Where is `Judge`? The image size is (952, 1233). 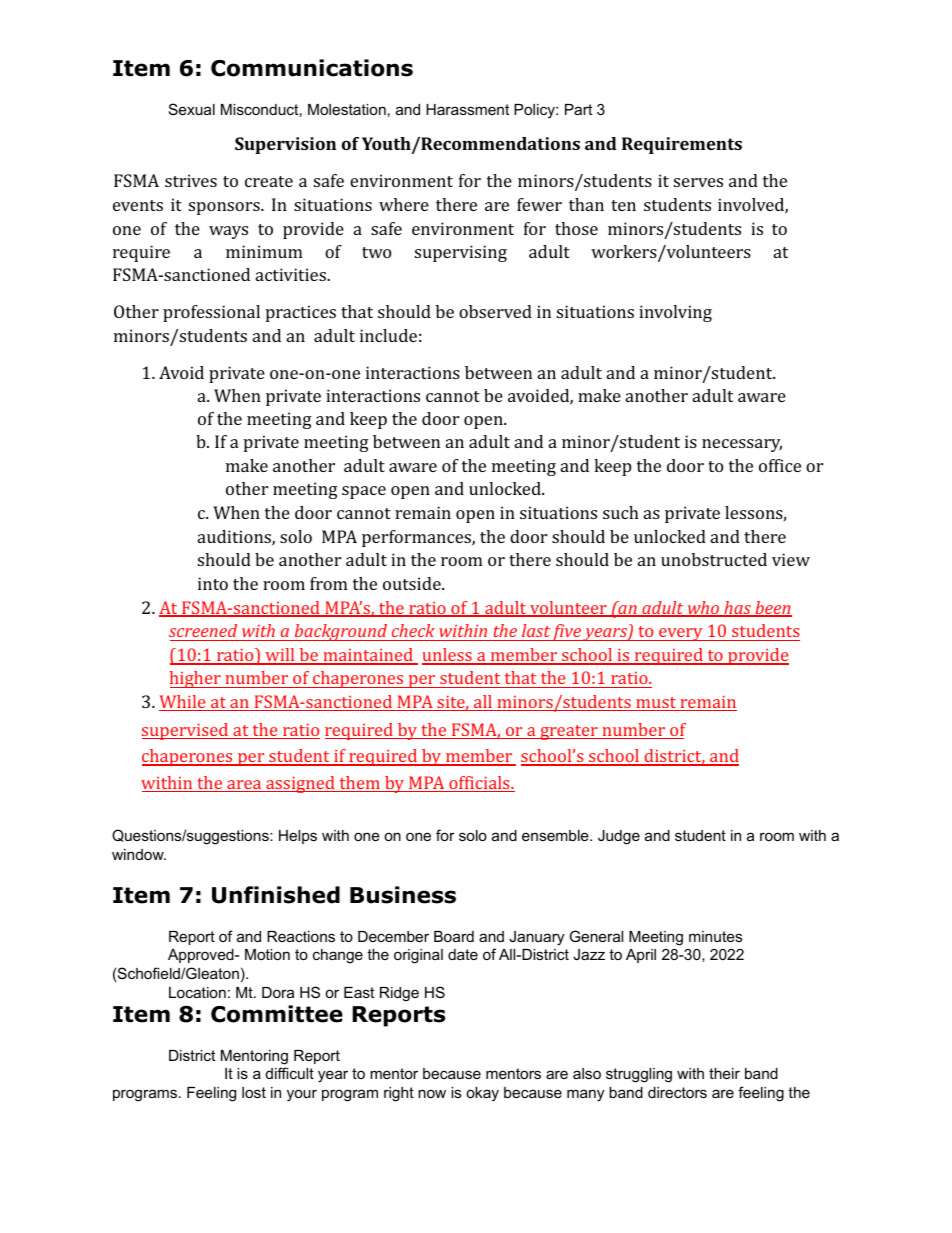 Judge is located at coordinates (619, 837).
